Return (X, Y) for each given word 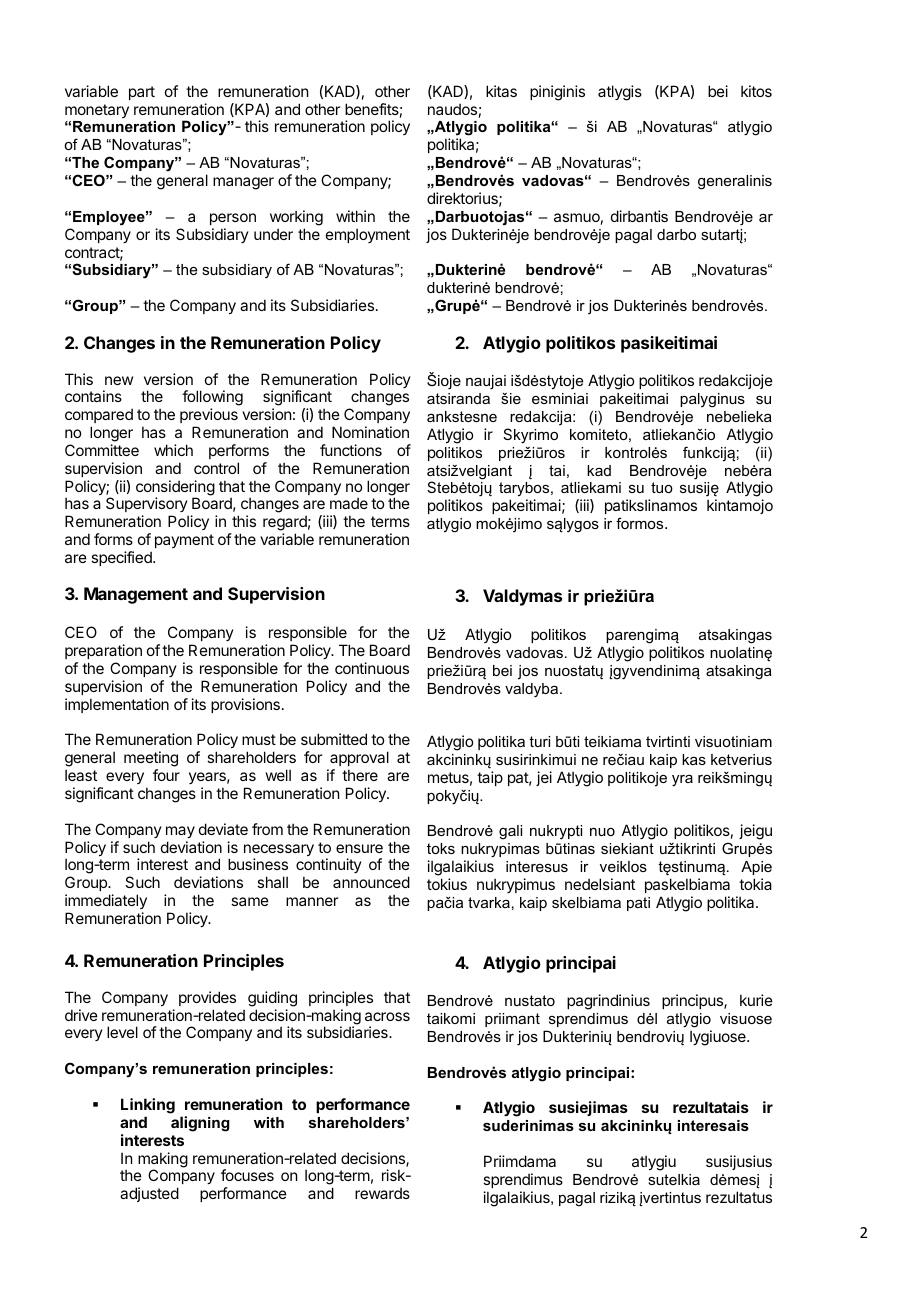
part (142, 93)
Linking (148, 1106)
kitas (501, 91)
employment (368, 235)
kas (694, 759)
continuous (372, 668)
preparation (103, 651)
